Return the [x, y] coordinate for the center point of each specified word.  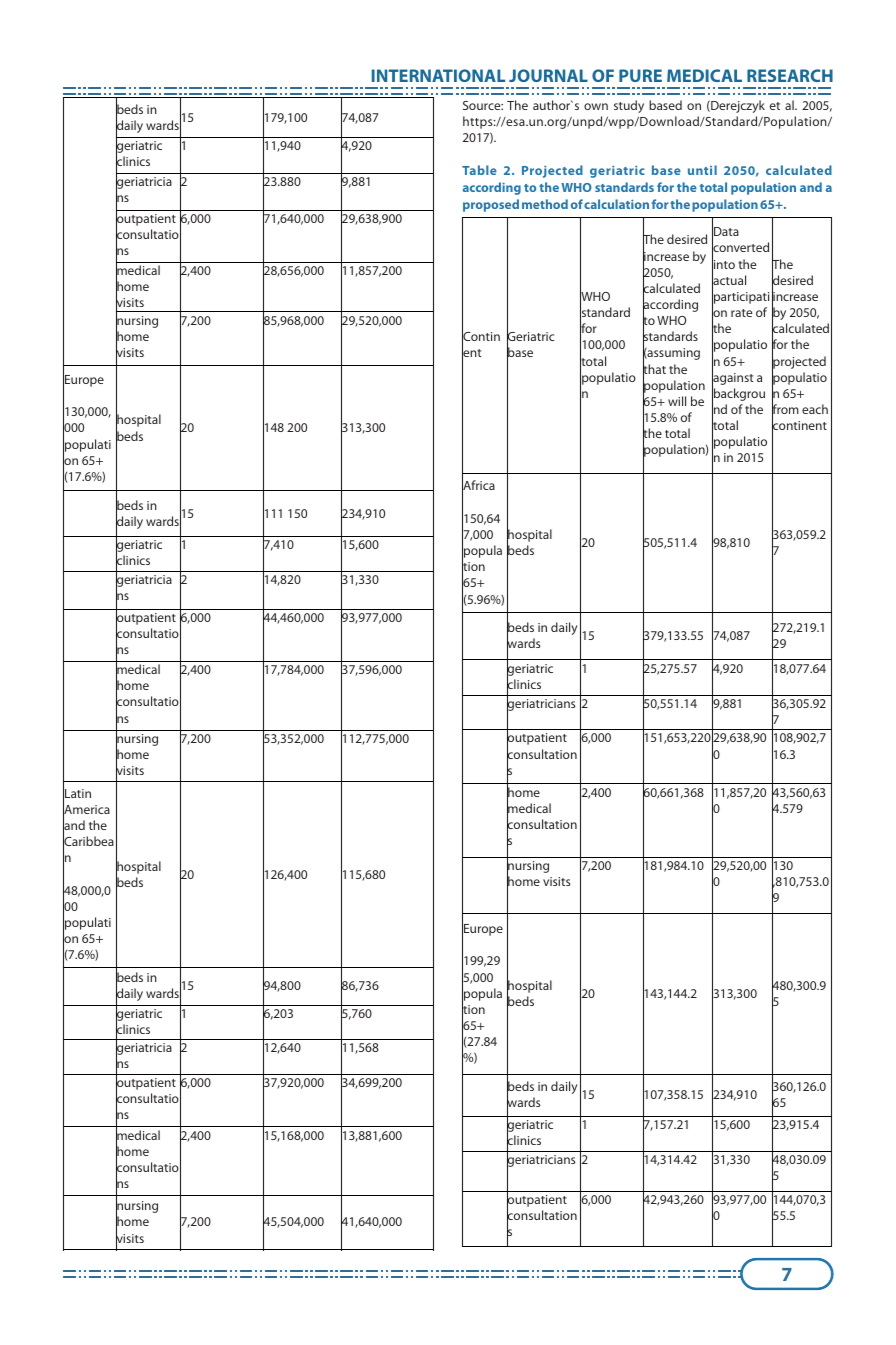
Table [479, 170]
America [86, 810]
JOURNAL [548, 75]
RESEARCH [790, 75]
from [785, 409]
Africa [478, 486]
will [677, 401]
